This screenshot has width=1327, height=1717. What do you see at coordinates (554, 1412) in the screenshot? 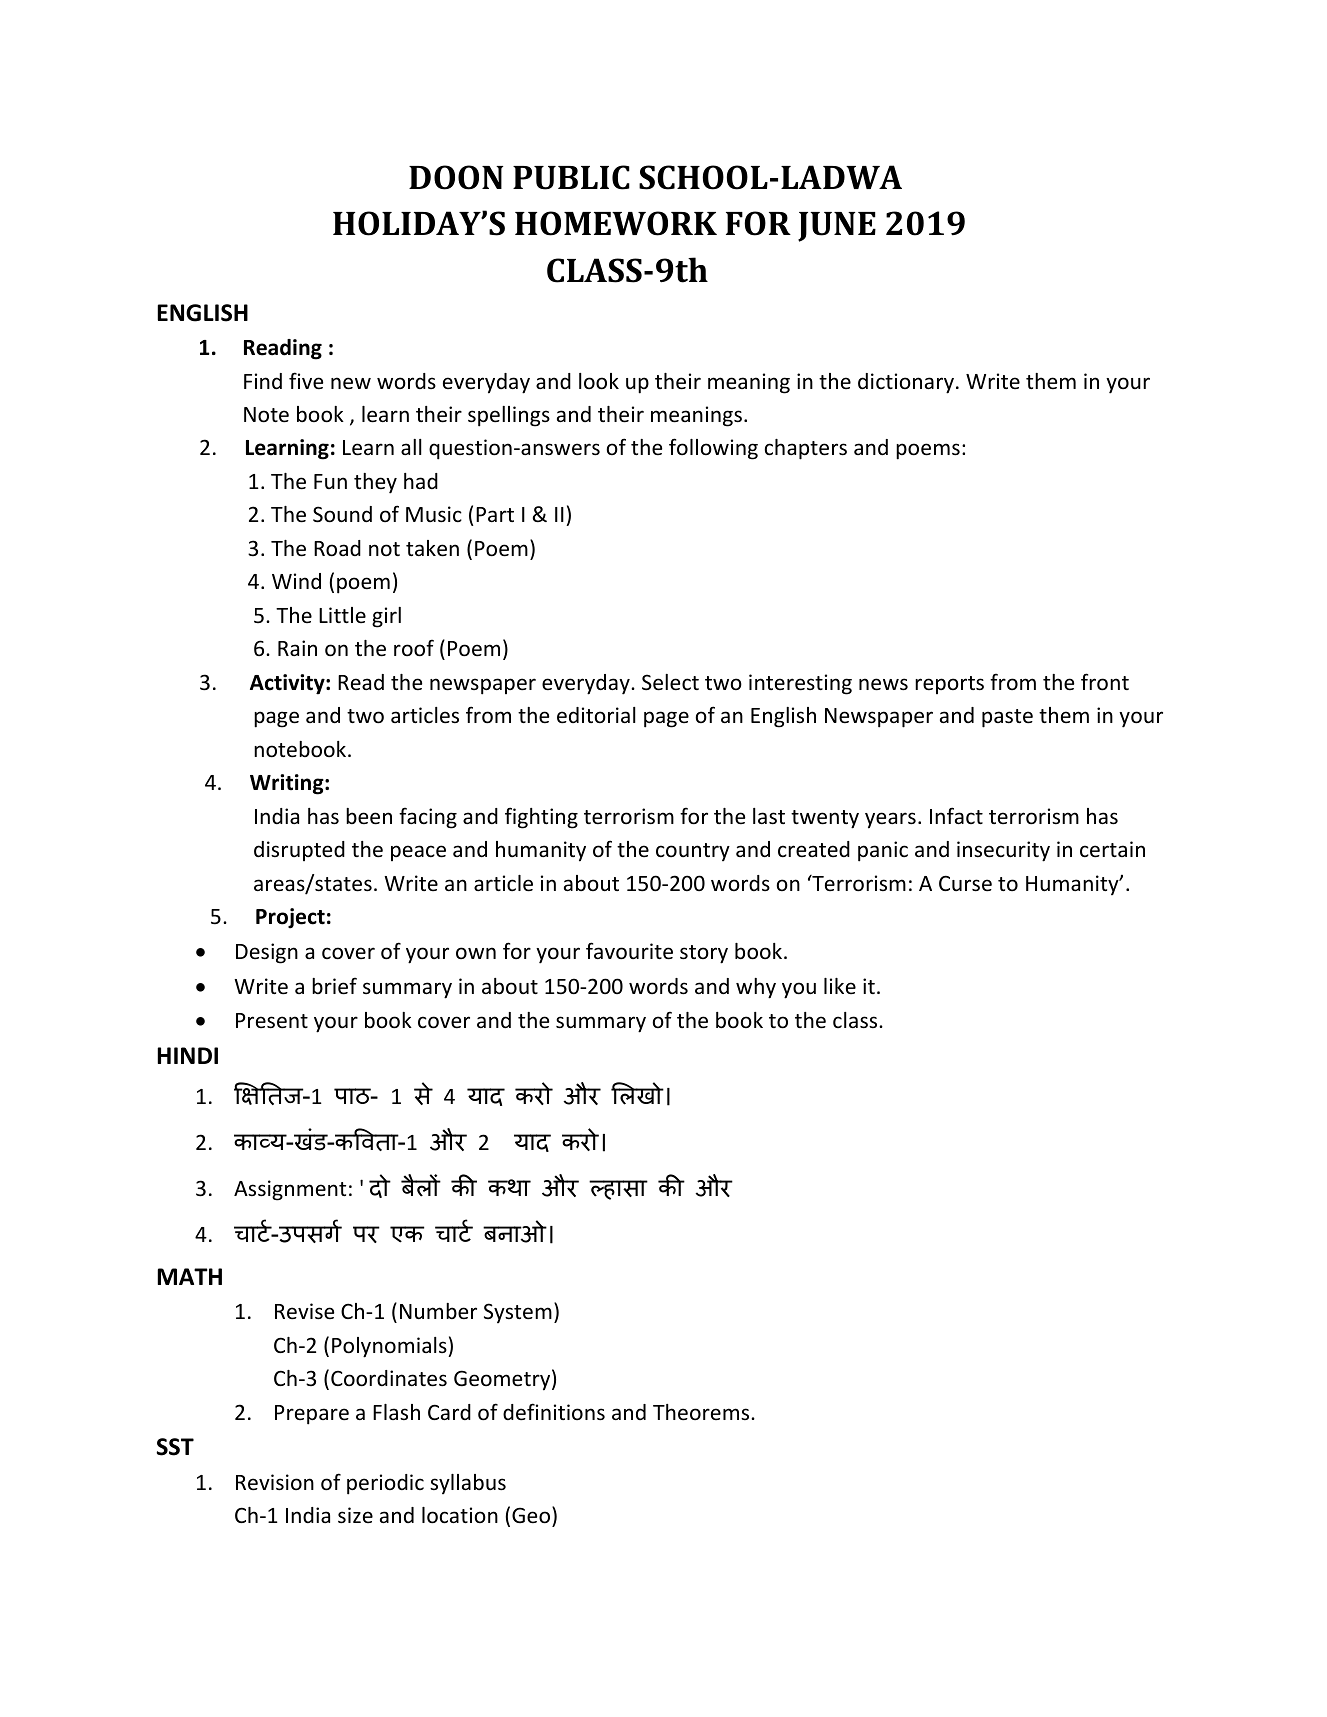
I see `definitions` at bounding box center [554, 1412].
